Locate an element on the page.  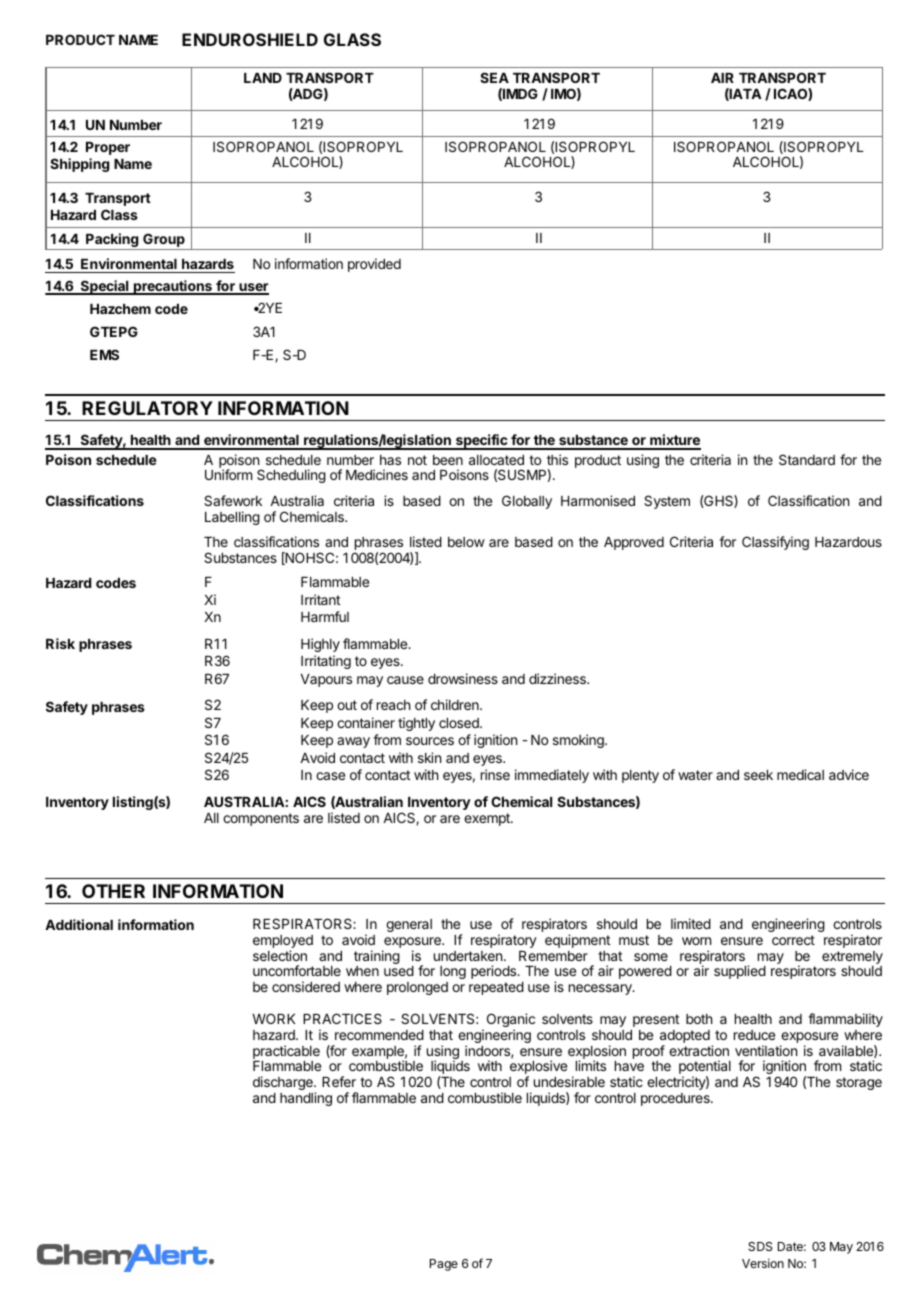
handling is located at coordinates (306, 1099).
